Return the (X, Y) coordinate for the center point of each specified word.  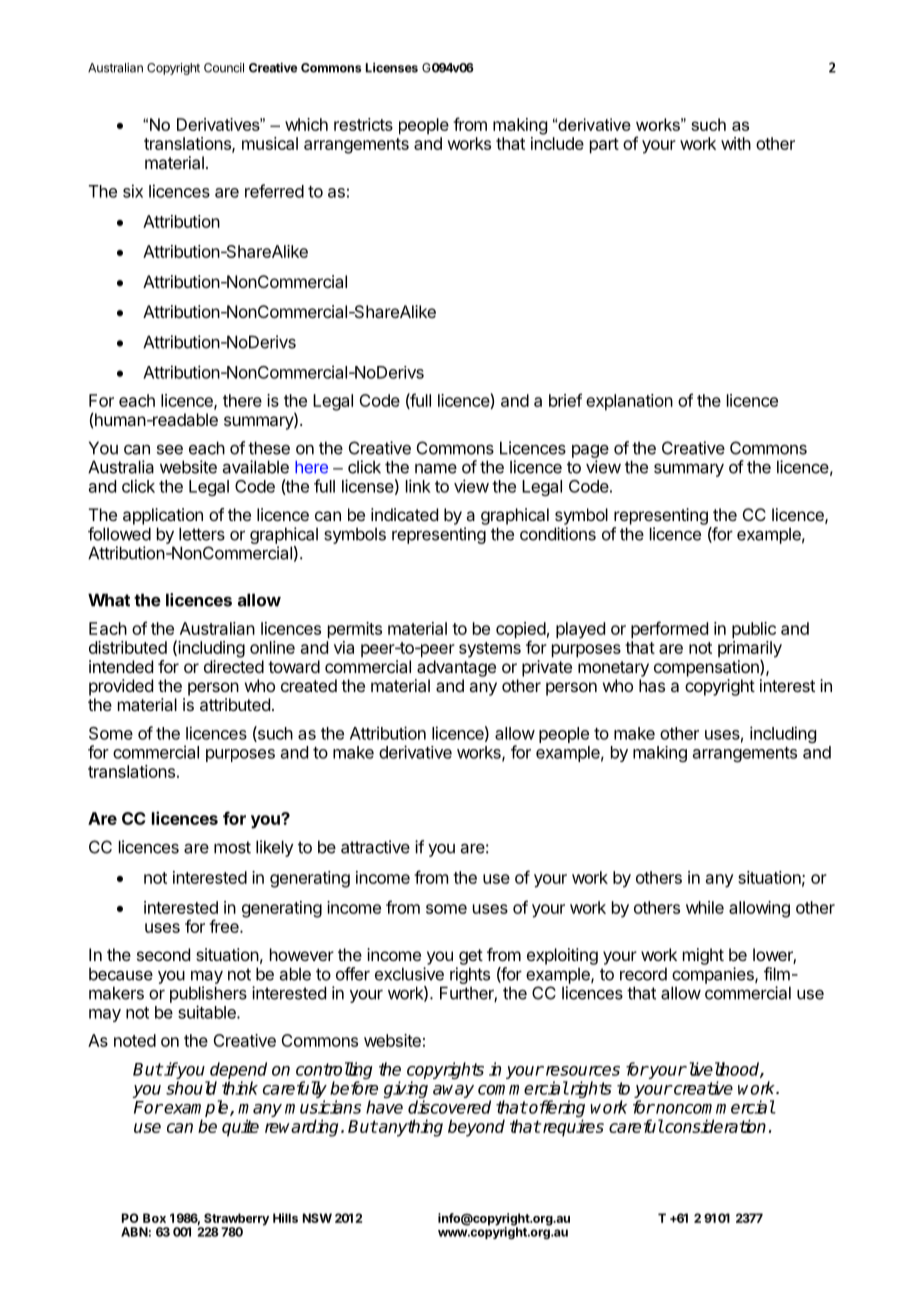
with (736, 143)
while (705, 907)
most (232, 847)
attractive (375, 847)
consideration (714, 1126)
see (170, 449)
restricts (363, 124)
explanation (629, 402)
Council (224, 68)
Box (154, 1218)
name (436, 468)
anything (410, 1128)
